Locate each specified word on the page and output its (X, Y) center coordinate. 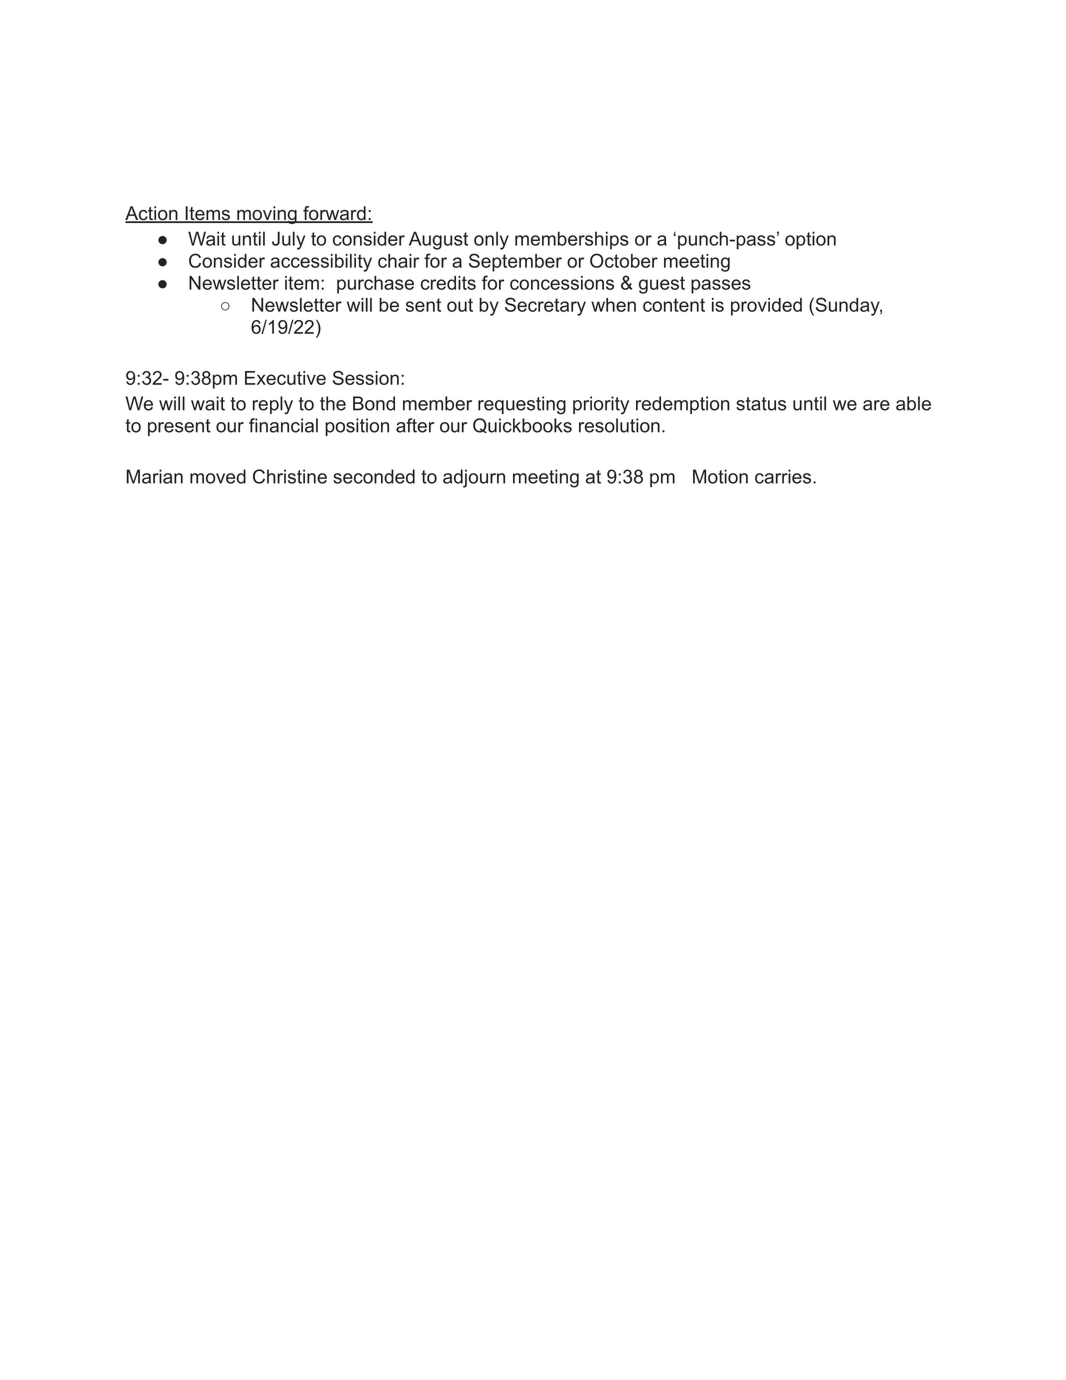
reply (273, 405)
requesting (522, 405)
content (674, 305)
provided (766, 307)
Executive (285, 378)
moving (267, 215)
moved (218, 476)
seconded (374, 476)
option (810, 240)
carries (784, 476)
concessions (562, 283)
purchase (375, 285)
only (491, 240)
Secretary (545, 306)
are (876, 405)
